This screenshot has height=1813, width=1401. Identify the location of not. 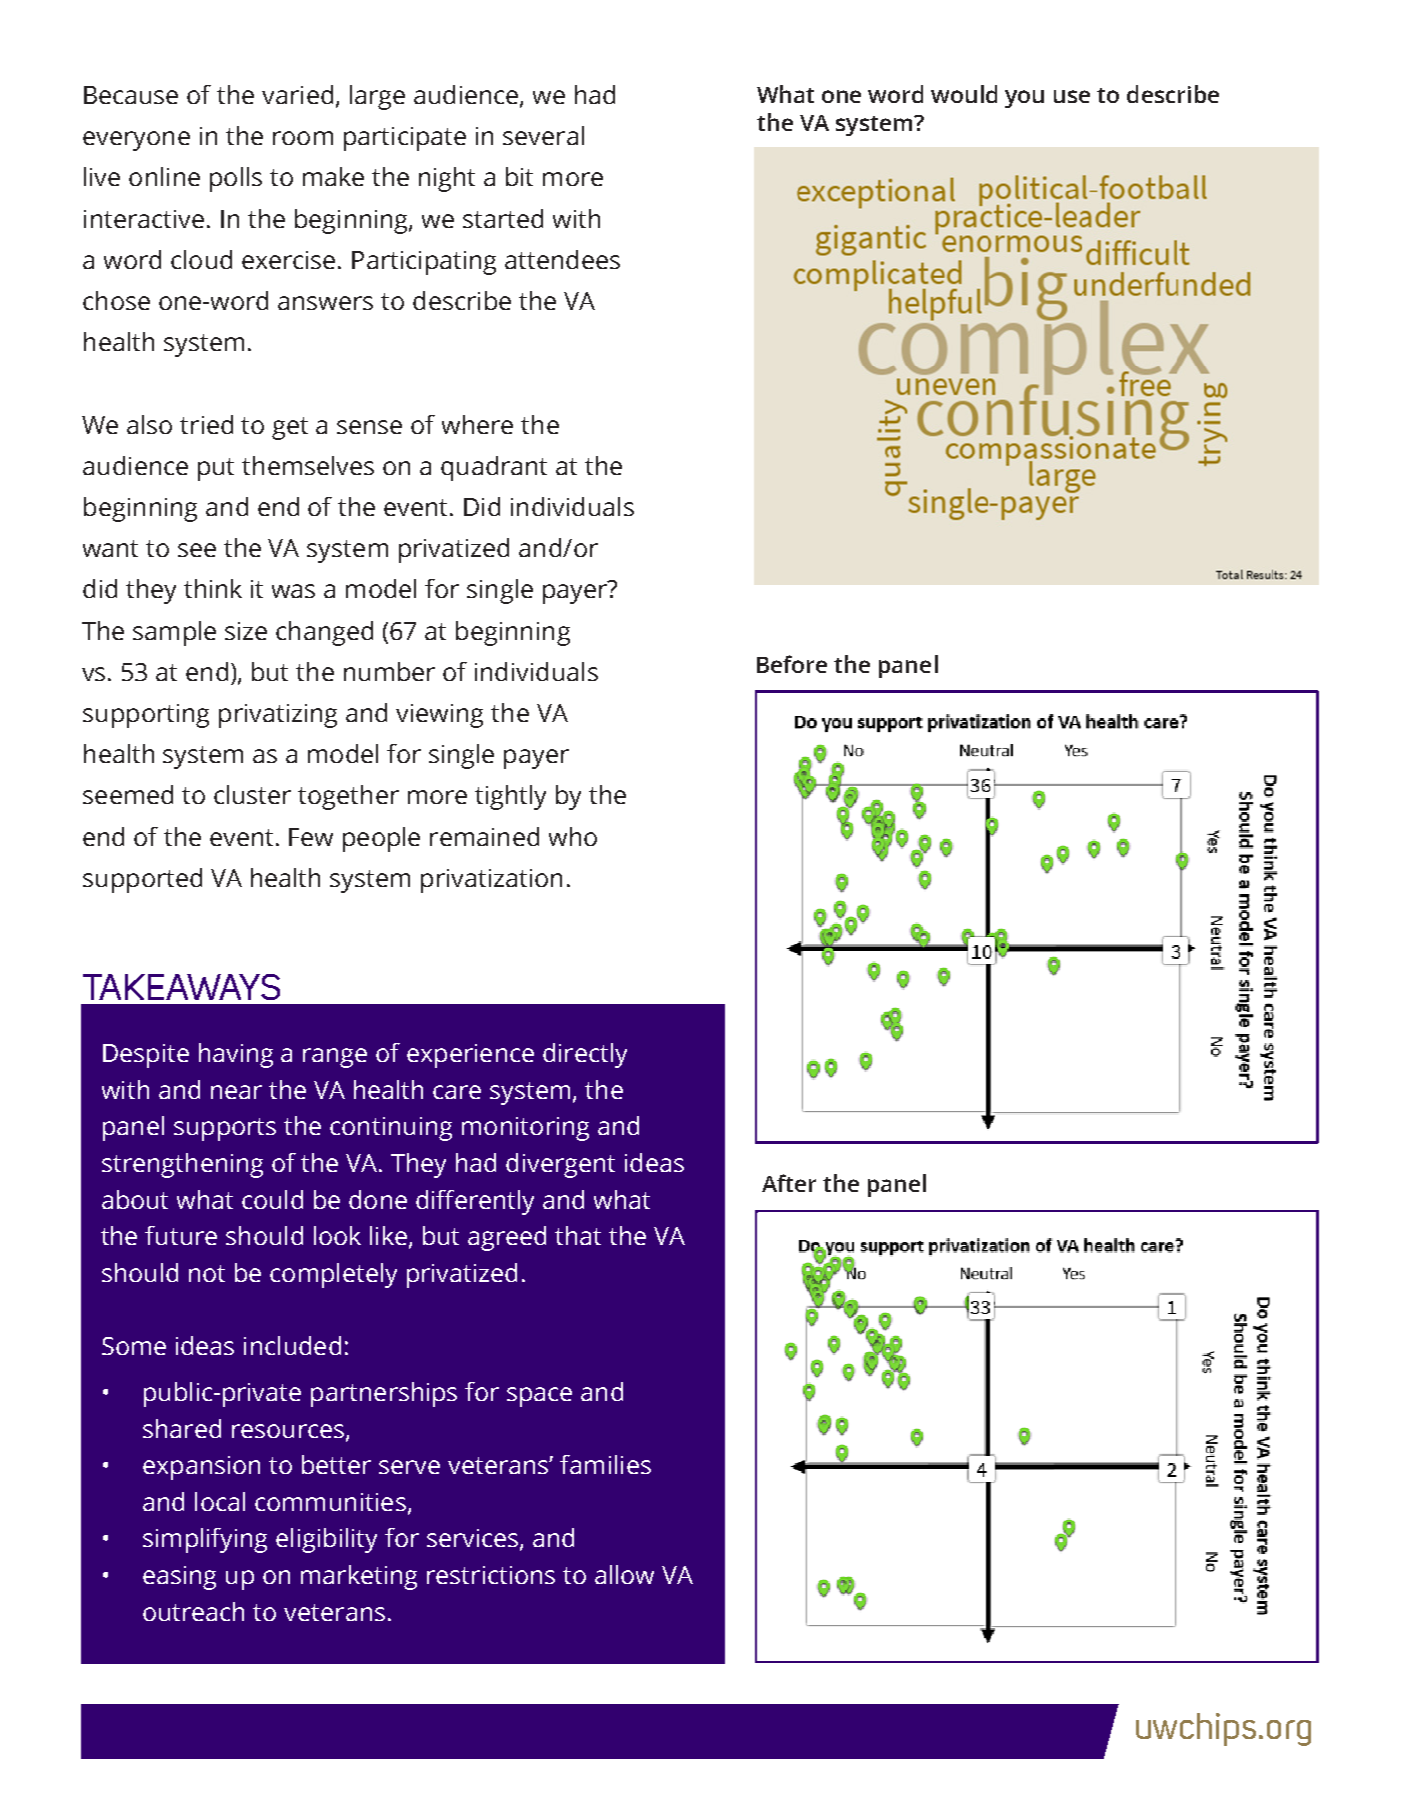
(207, 1273).
